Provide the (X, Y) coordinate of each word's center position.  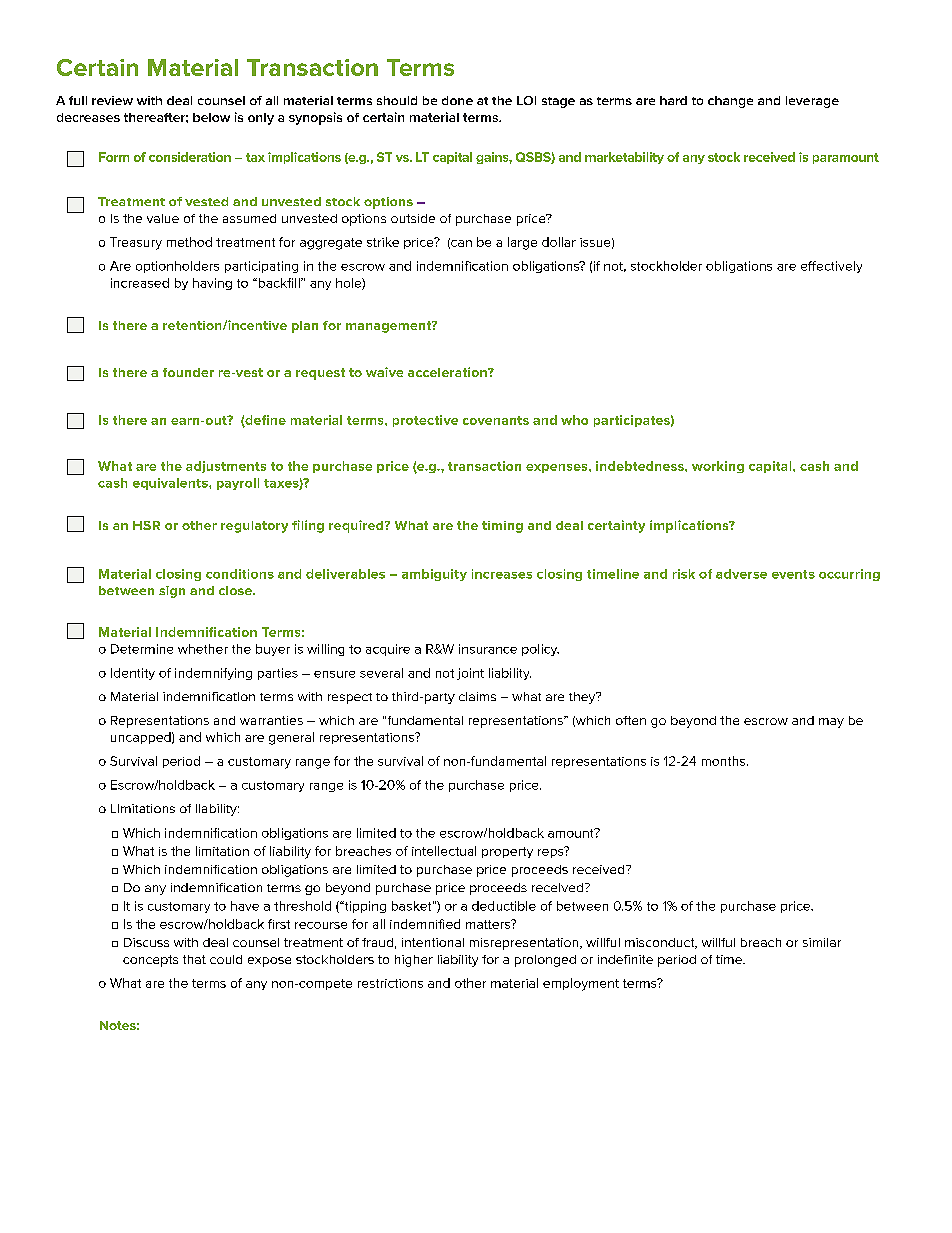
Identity (133, 674)
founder (188, 372)
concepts (150, 961)
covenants (496, 420)
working (718, 467)
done (457, 100)
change (730, 102)
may (831, 723)
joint (470, 674)
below (211, 117)
